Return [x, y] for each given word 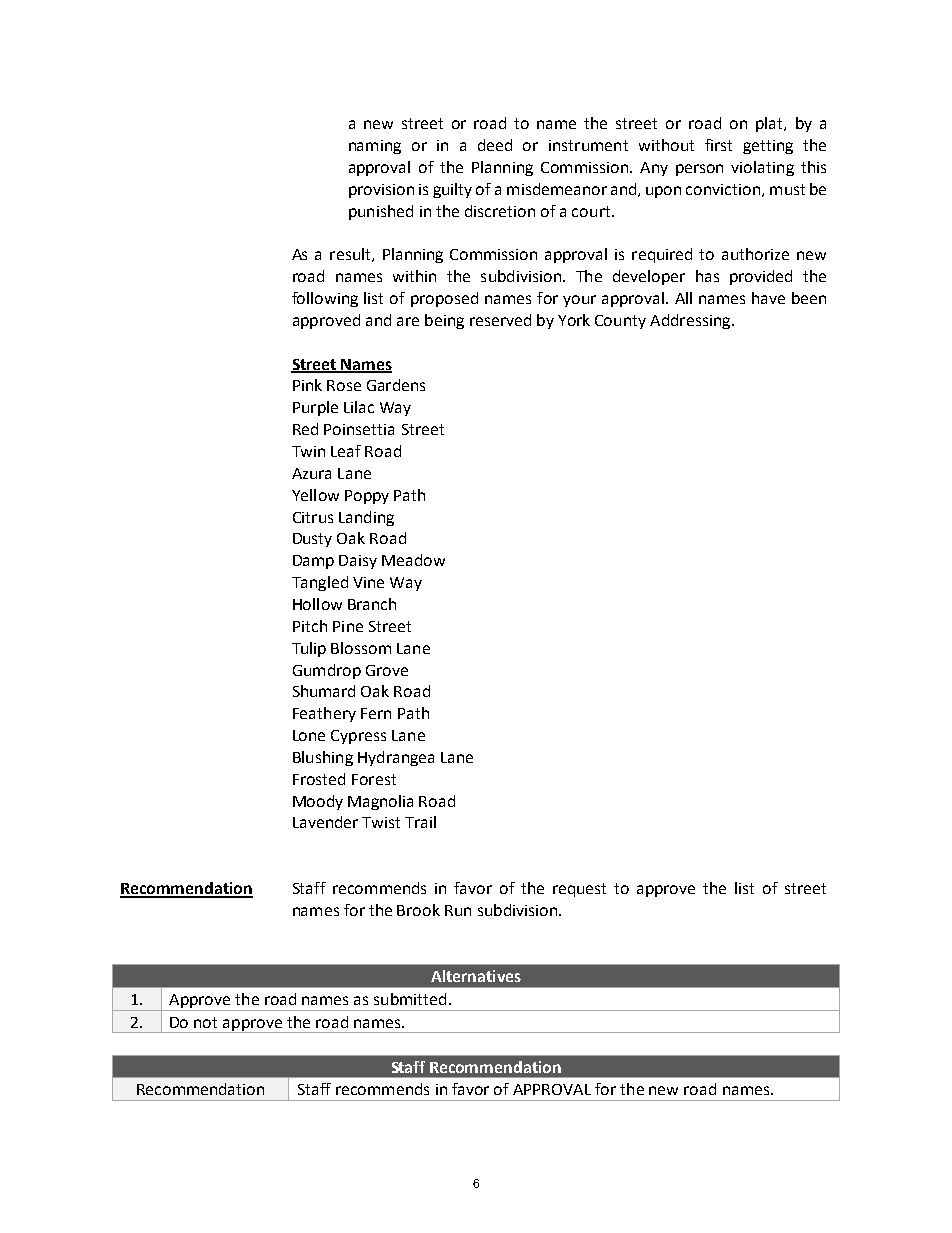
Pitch [310, 626]
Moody [318, 802]
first [718, 145]
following [325, 299]
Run [458, 910]
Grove [387, 670]
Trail [420, 822]
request [579, 890]
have [768, 298]
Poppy [367, 497]
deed [495, 145]
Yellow [315, 495]
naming [375, 147]
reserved [500, 320]
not [205, 1022]
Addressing [691, 321]
